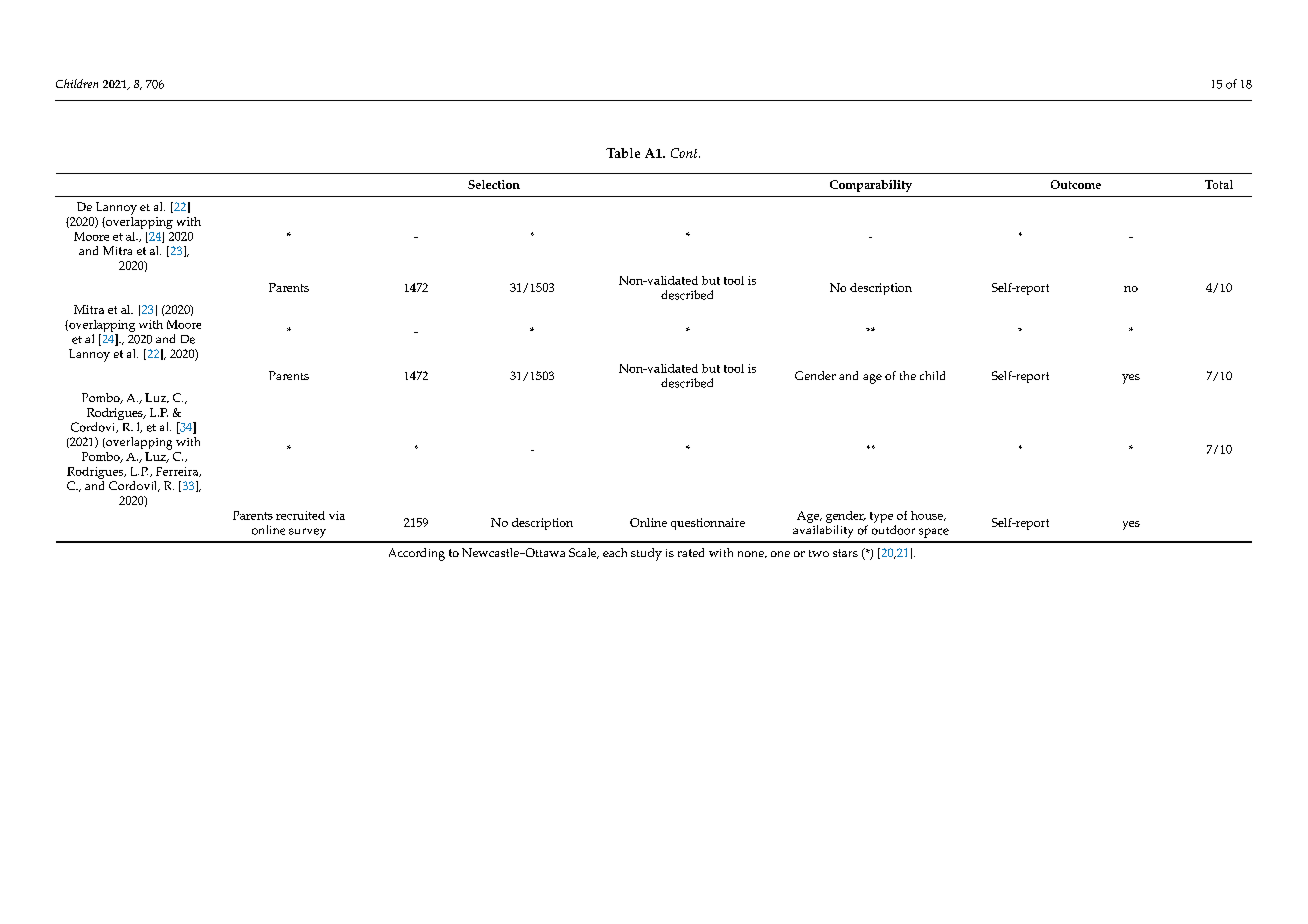 Image resolution: width=1308 pixels, height=924 pixels. Describe the element at coordinates (881, 517) in the document. I see `type` at that location.
